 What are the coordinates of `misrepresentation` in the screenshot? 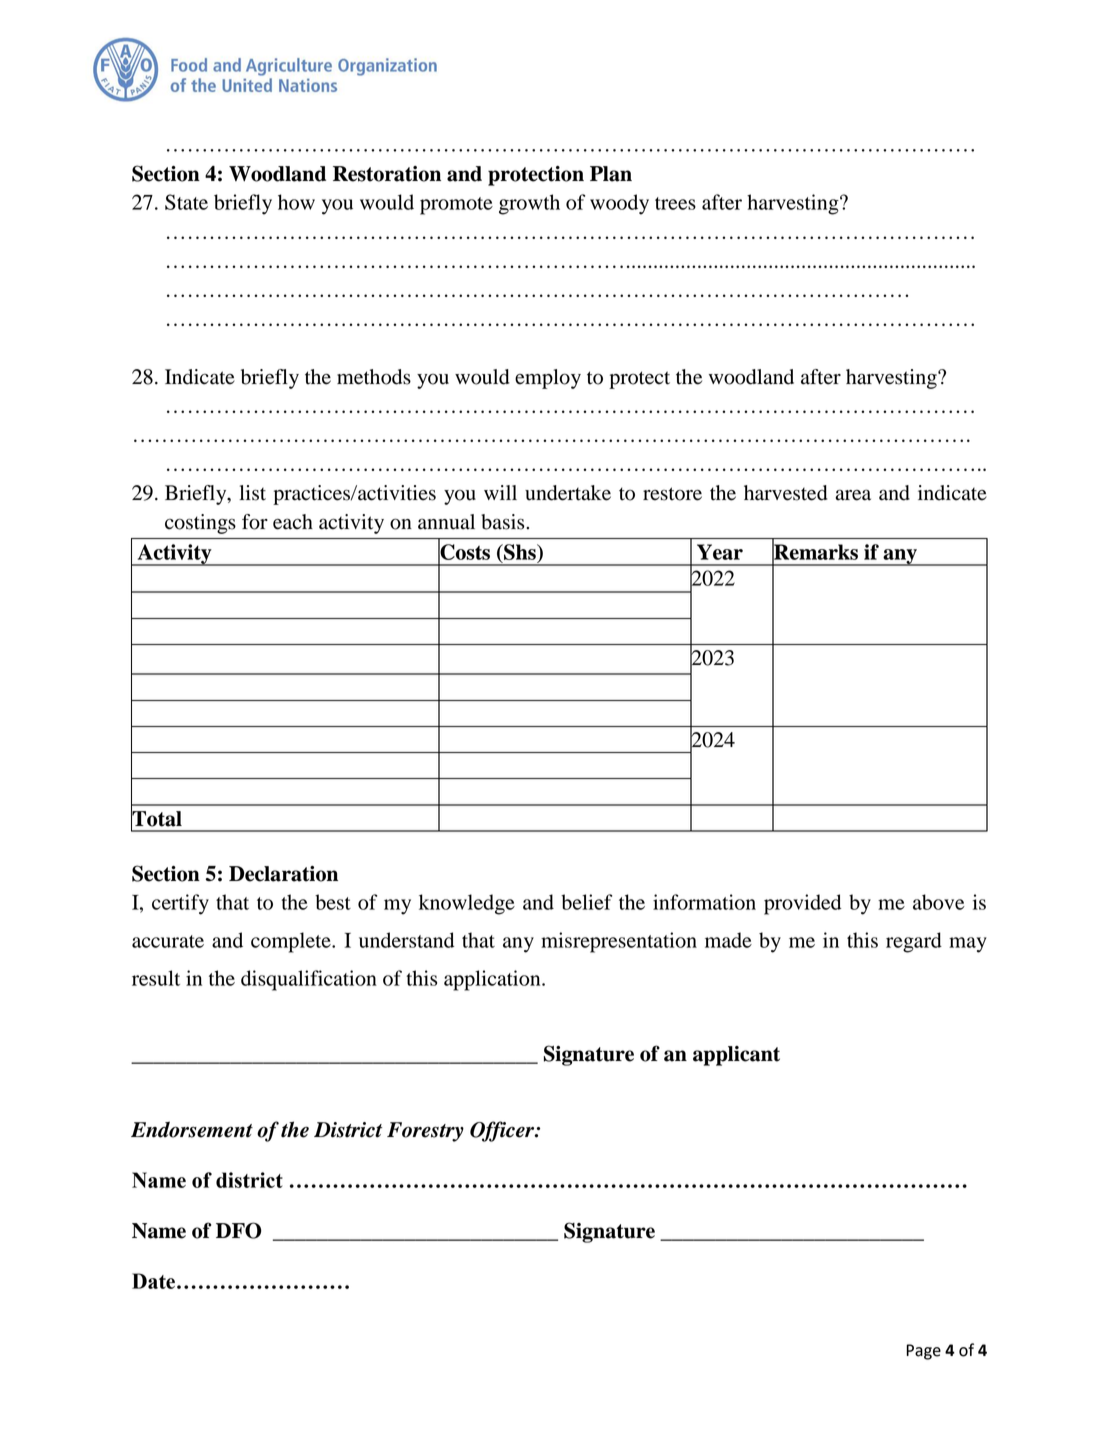 It's located at (619, 942).
